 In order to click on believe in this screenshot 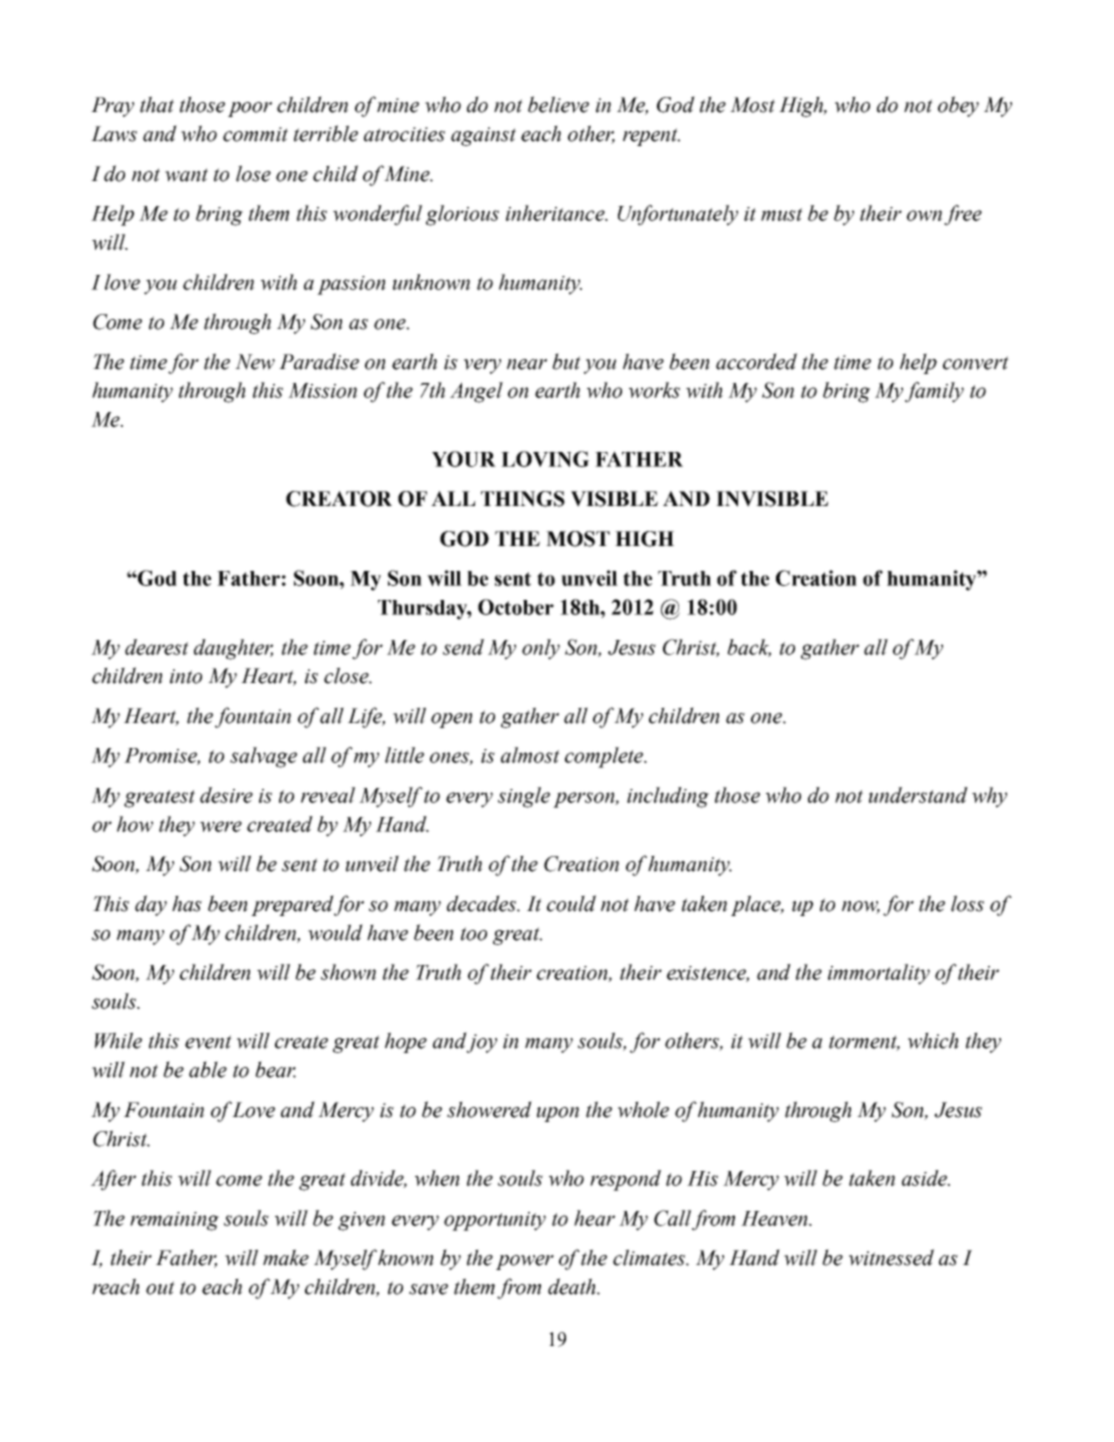, I will do `click(558, 104)`.
